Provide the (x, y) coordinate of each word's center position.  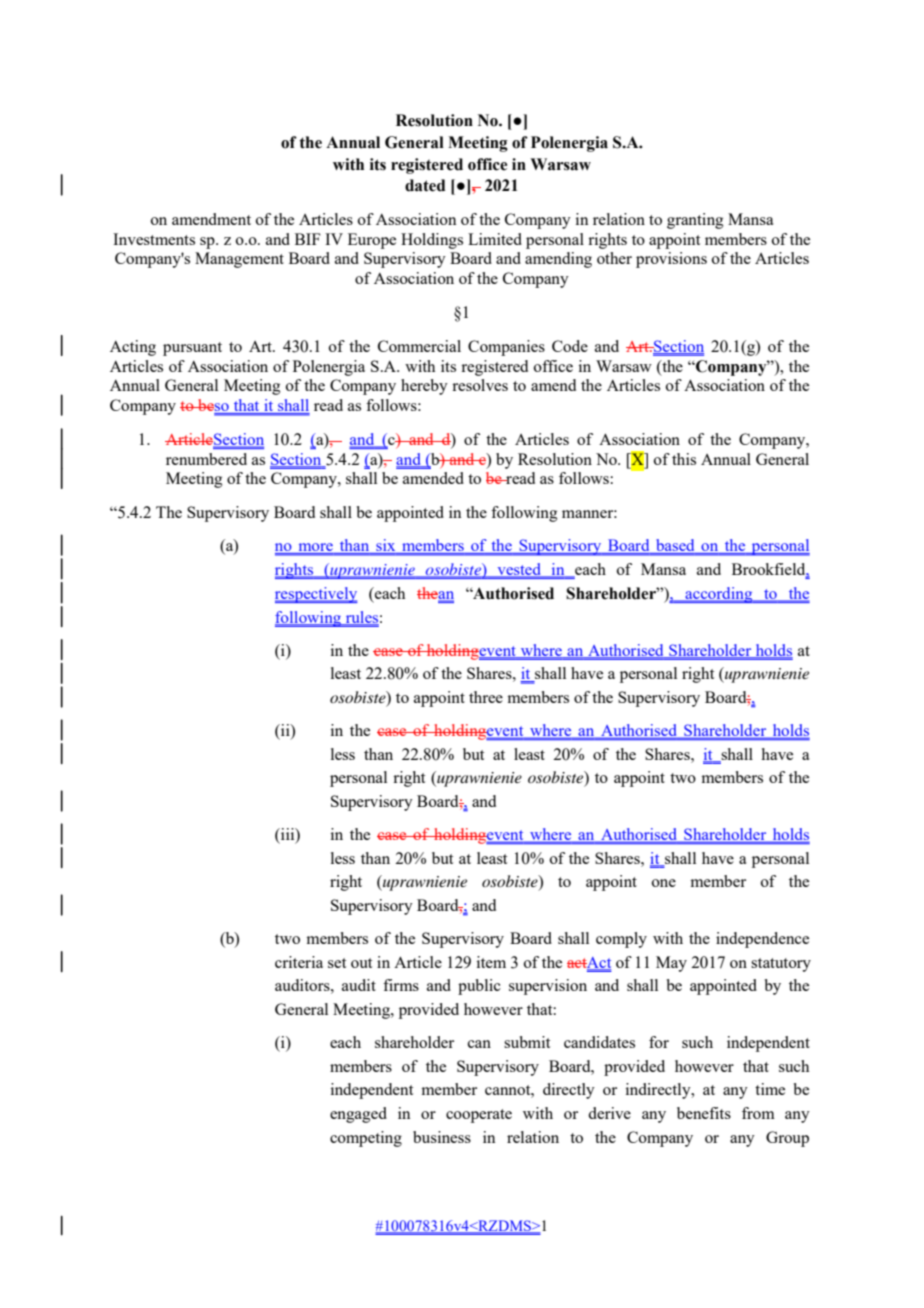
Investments (154, 239)
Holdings (432, 241)
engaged (358, 1115)
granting (695, 221)
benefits (704, 1113)
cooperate (479, 1116)
